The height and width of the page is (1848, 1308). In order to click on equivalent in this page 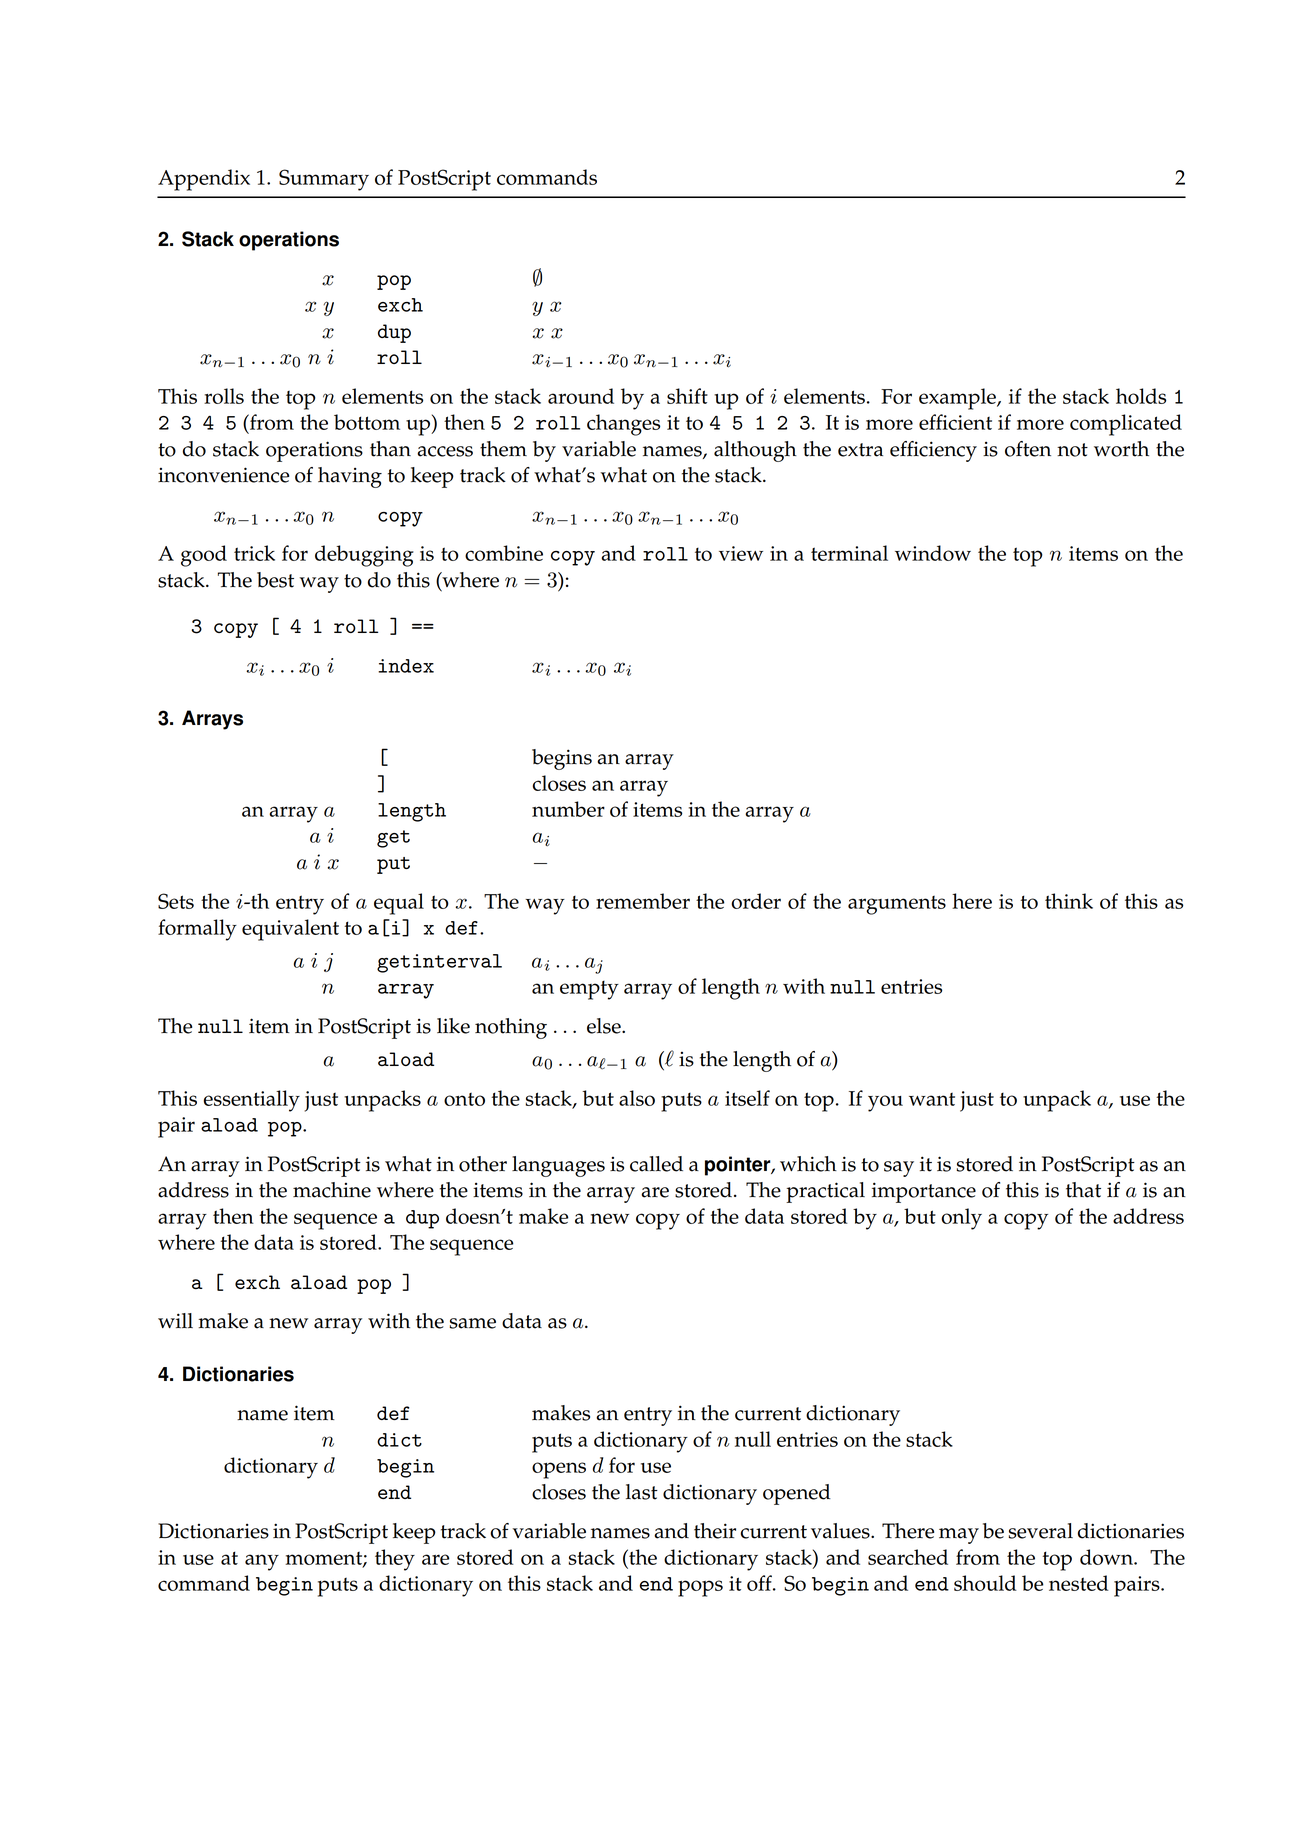, I will do `click(290, 930)`.
